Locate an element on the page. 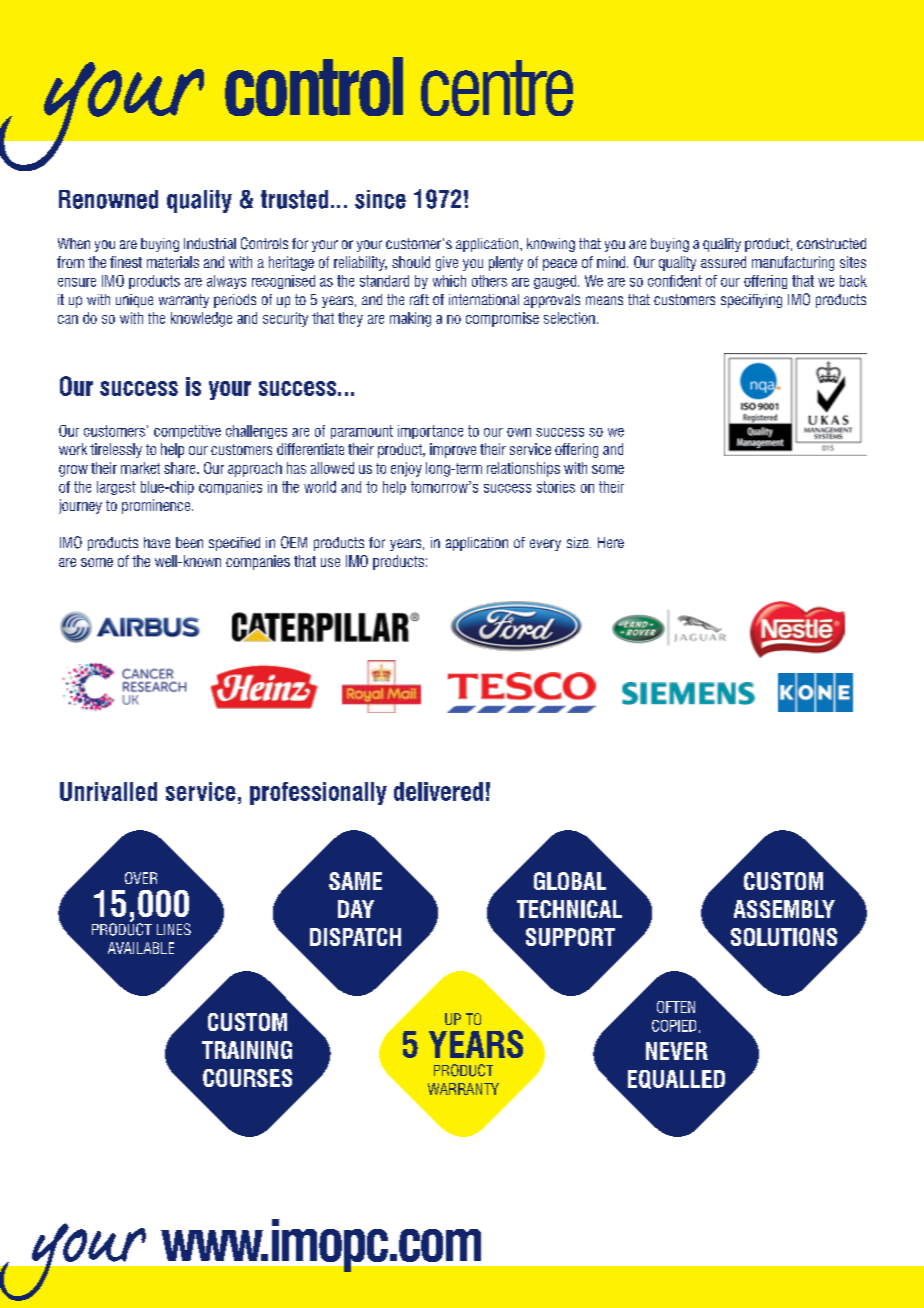  TRAINING is located at coordinates (247, 1050).
